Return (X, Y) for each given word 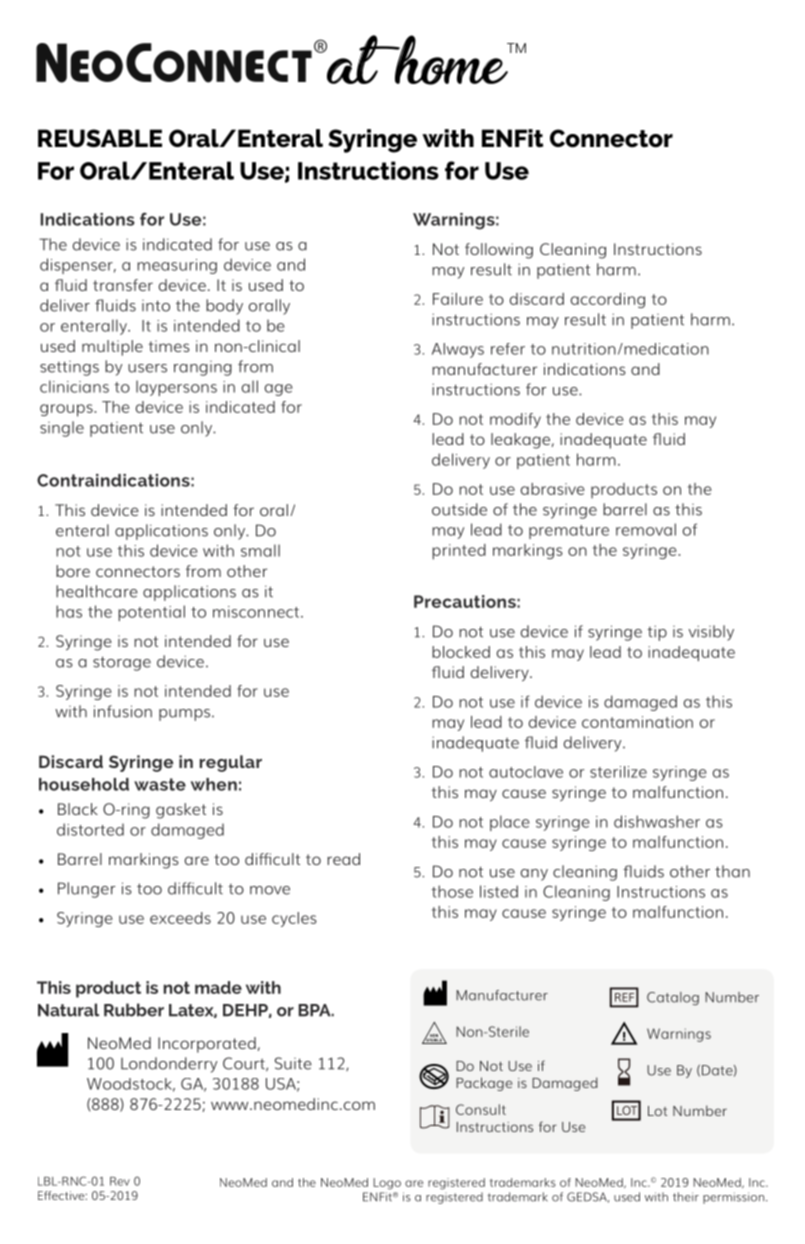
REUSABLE (100, 138)
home (451, 60)
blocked (461, 652)
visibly (711, 633)
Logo (387, 1184)
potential (151, 613)
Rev (120, 1181)
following (499, 251)
